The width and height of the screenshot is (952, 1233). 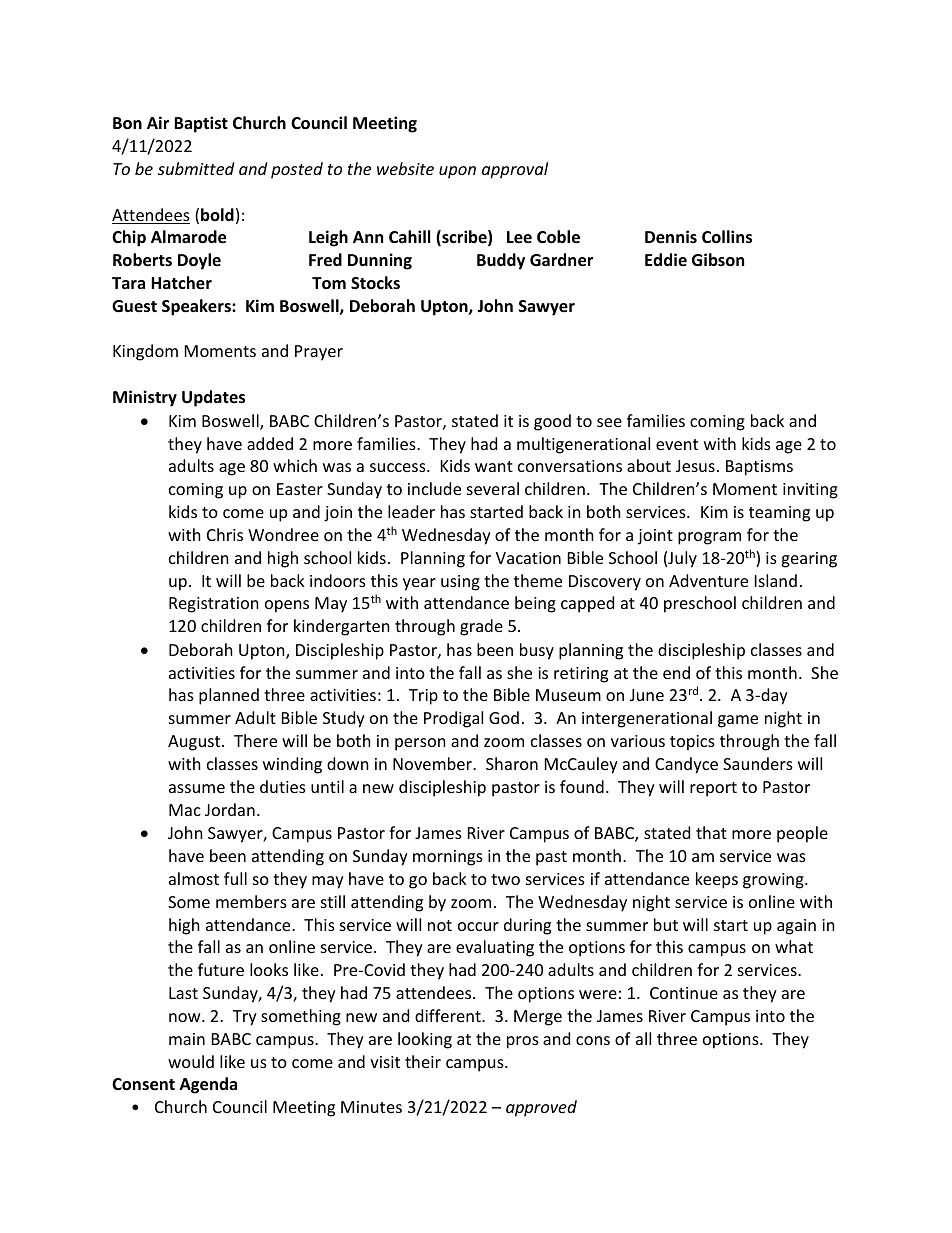 I want to click on Baptisms, so click(x=759, y=468).
